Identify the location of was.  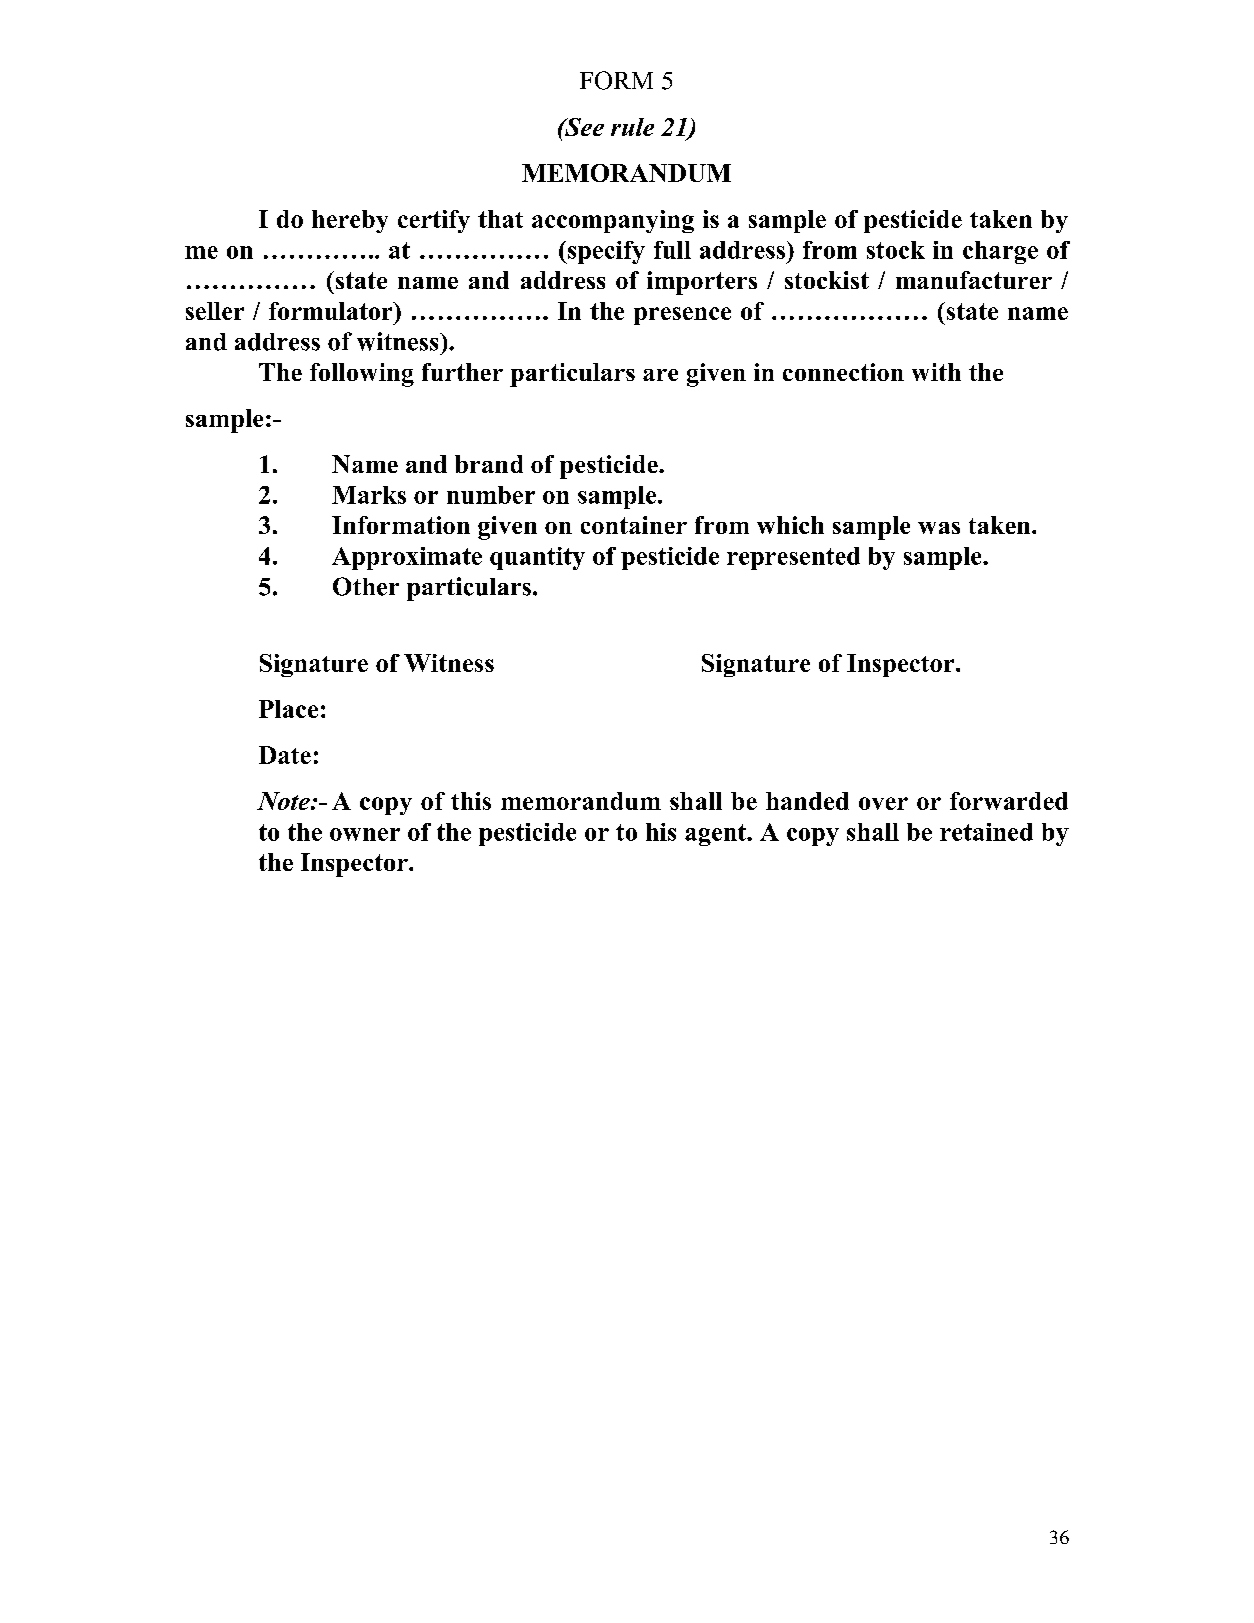
(939, 528).
